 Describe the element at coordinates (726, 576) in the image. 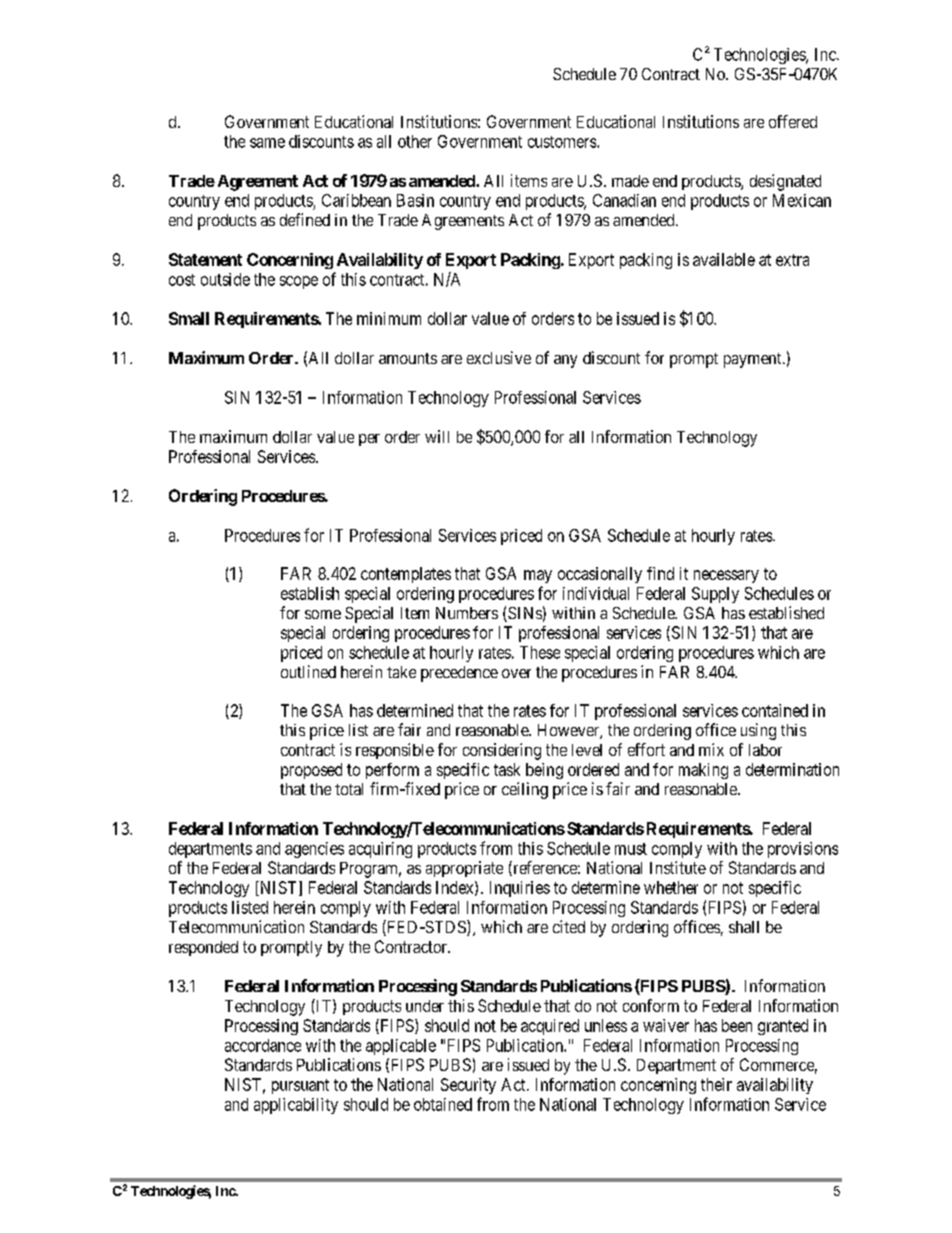

I see `necessary` at that location.
